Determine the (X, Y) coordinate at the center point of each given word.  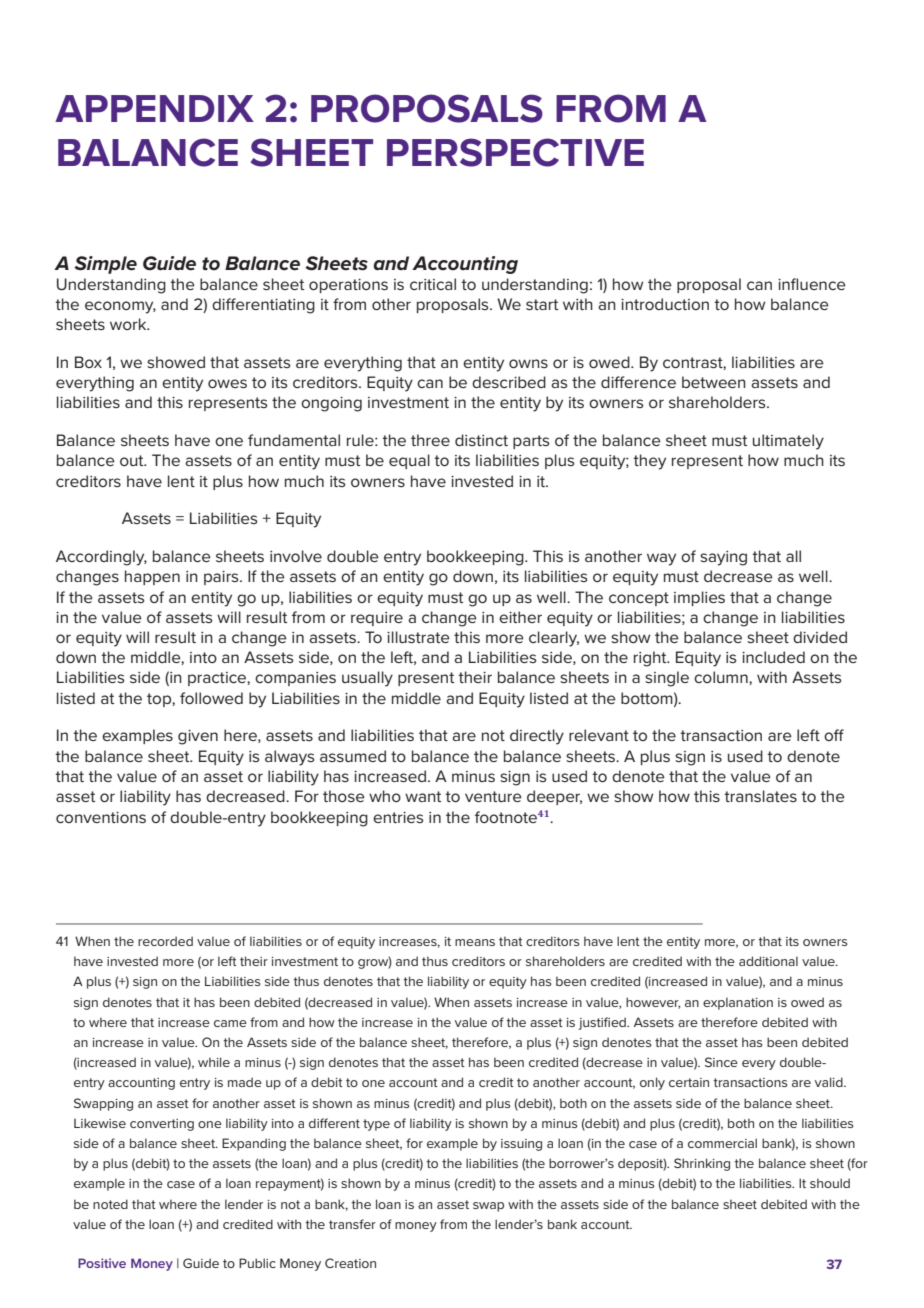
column (722, 677)
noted (110, 1204)
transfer (352, 1224)
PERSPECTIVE (515, 152)
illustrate (418, 637)
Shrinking (702, 1164)
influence (812, 284)
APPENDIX (154, 108)
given (198, 737)
